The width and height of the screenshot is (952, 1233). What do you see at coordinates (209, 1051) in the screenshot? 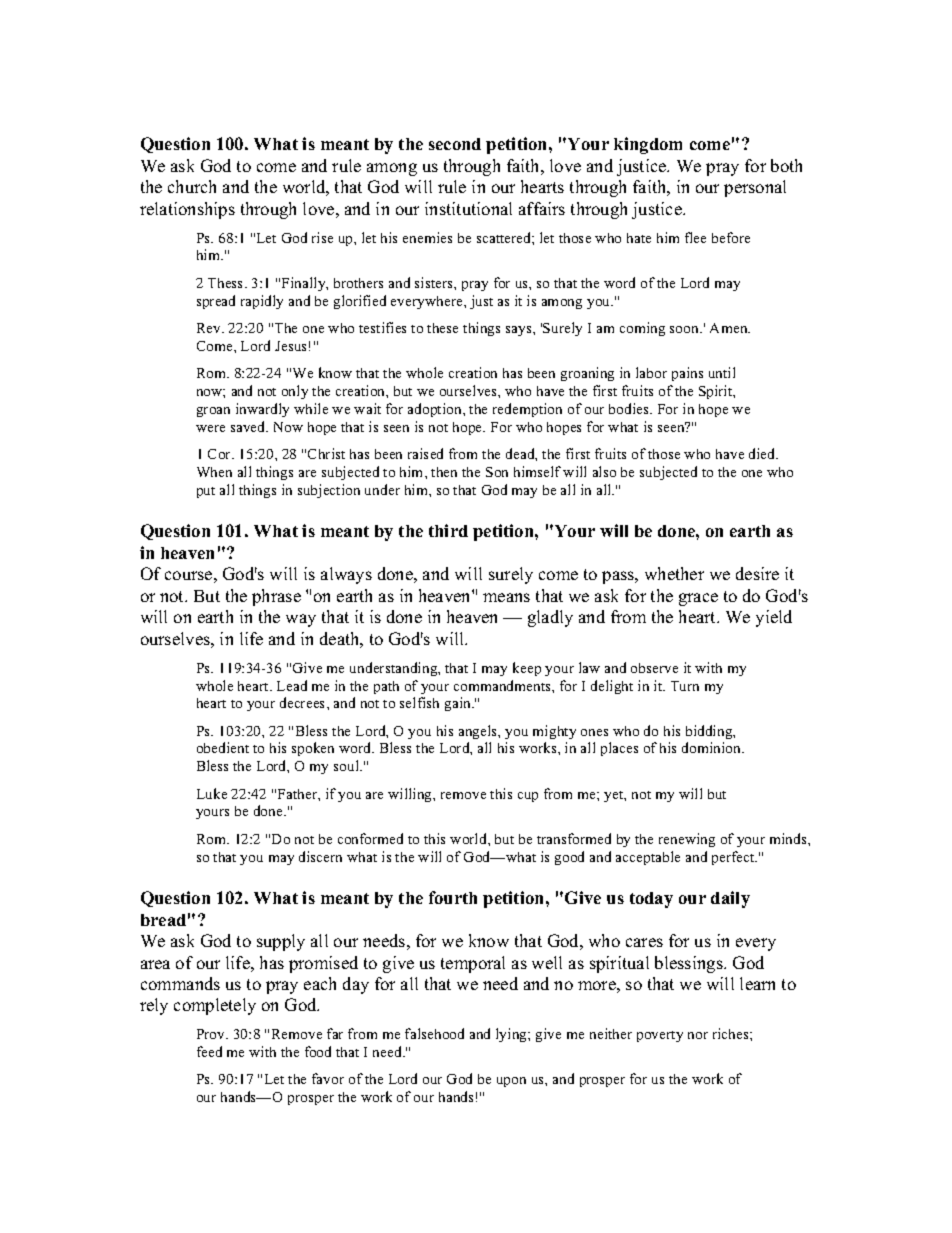
I see `feed` at bounding box center [209, 1051].
